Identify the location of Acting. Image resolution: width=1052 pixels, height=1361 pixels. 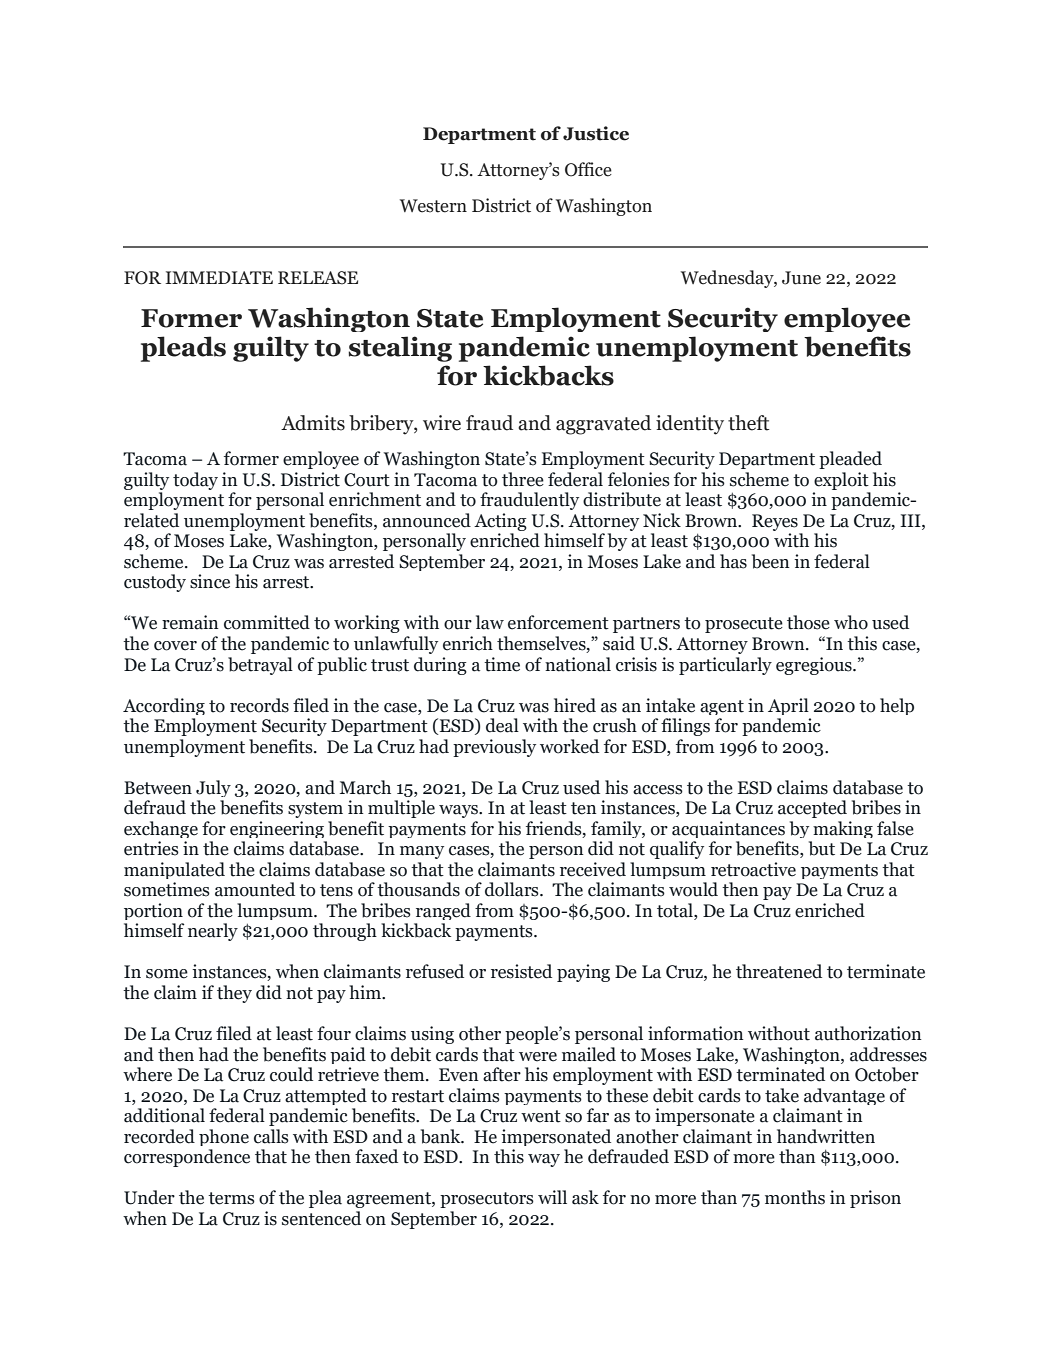
(500, 522).
